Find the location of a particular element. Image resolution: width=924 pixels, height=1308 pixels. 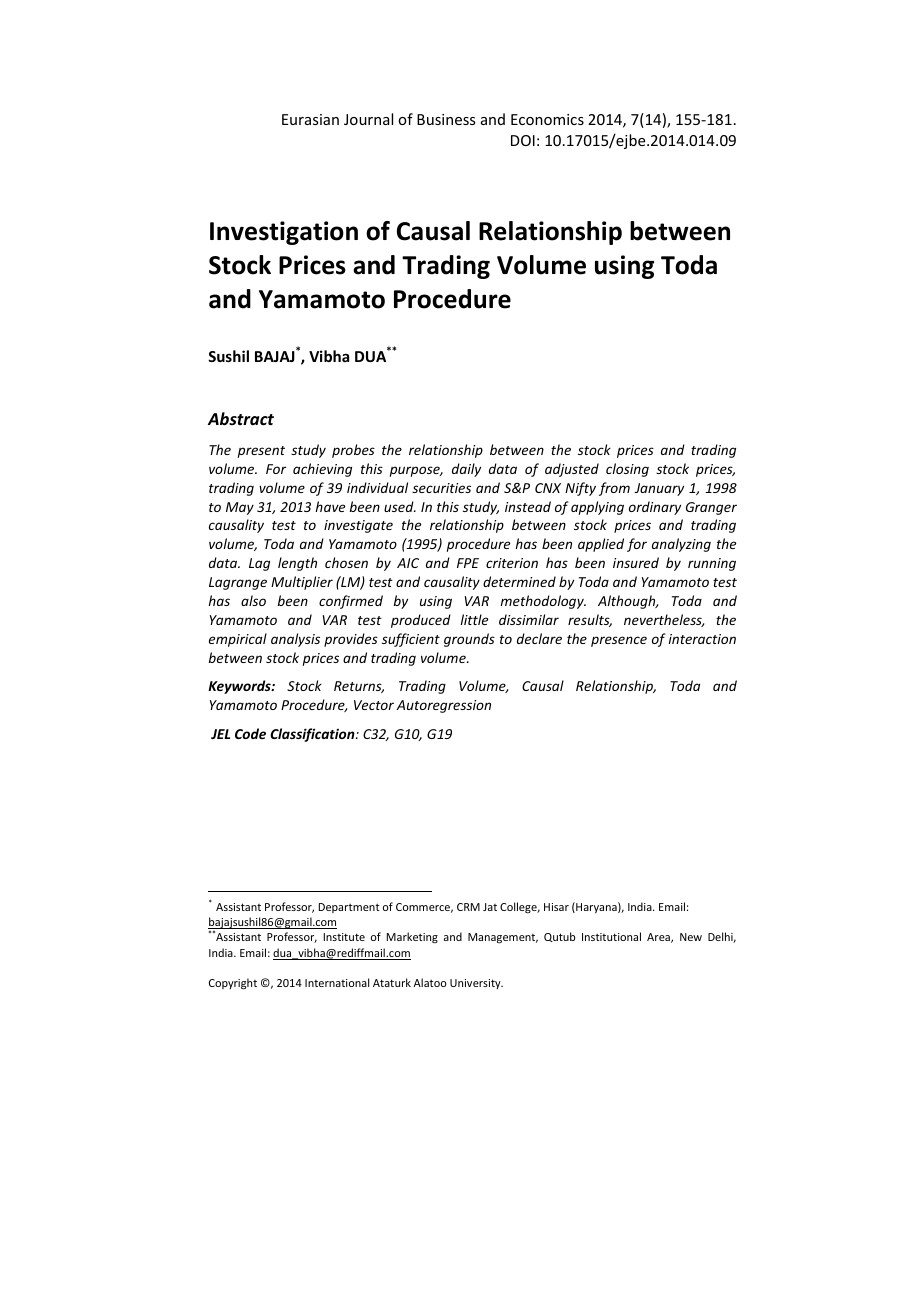

Business is located at coordinates (446, 119).
